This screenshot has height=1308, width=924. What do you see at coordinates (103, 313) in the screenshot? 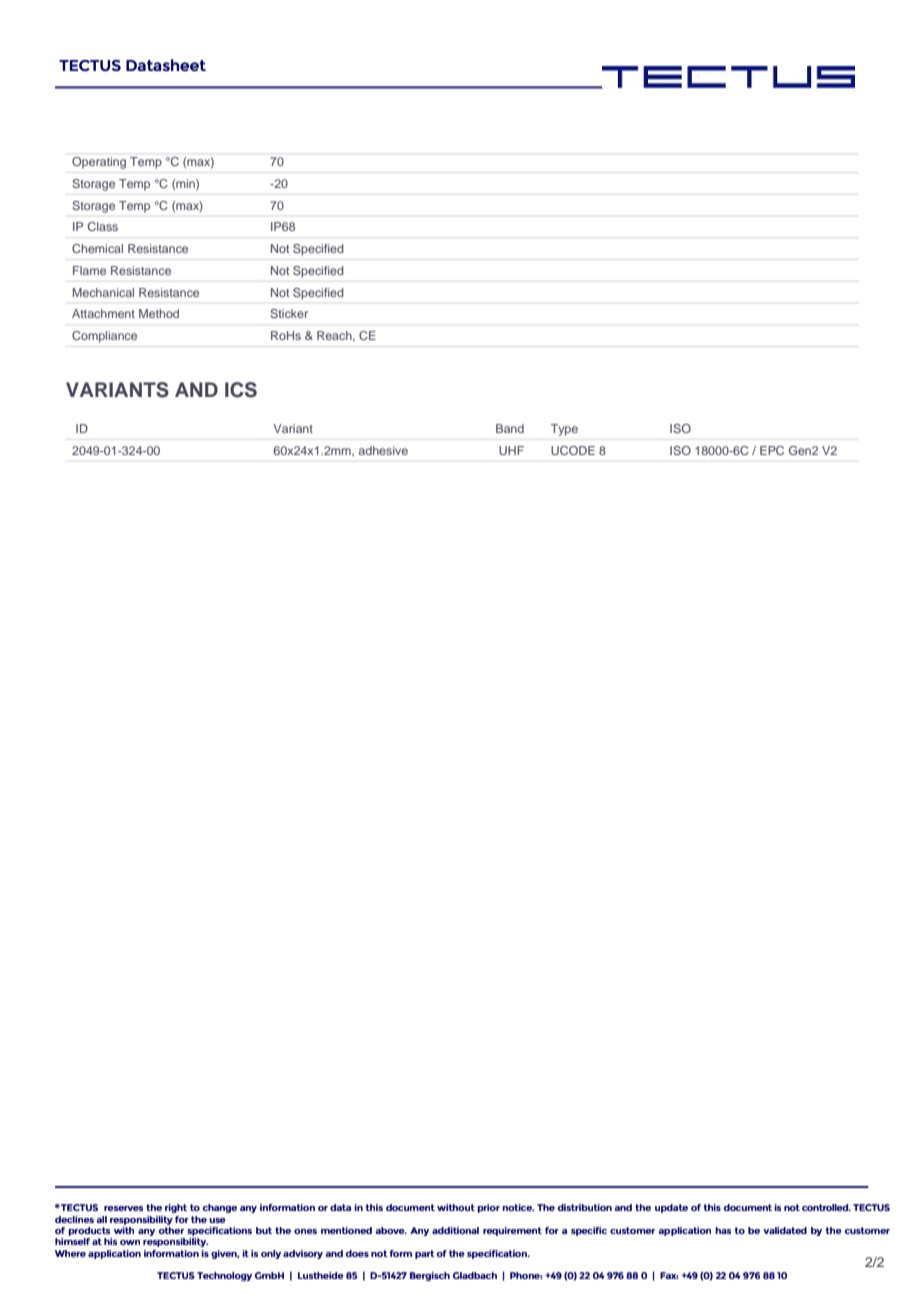
I see `Attachment` at bounding box center [103, 313].
